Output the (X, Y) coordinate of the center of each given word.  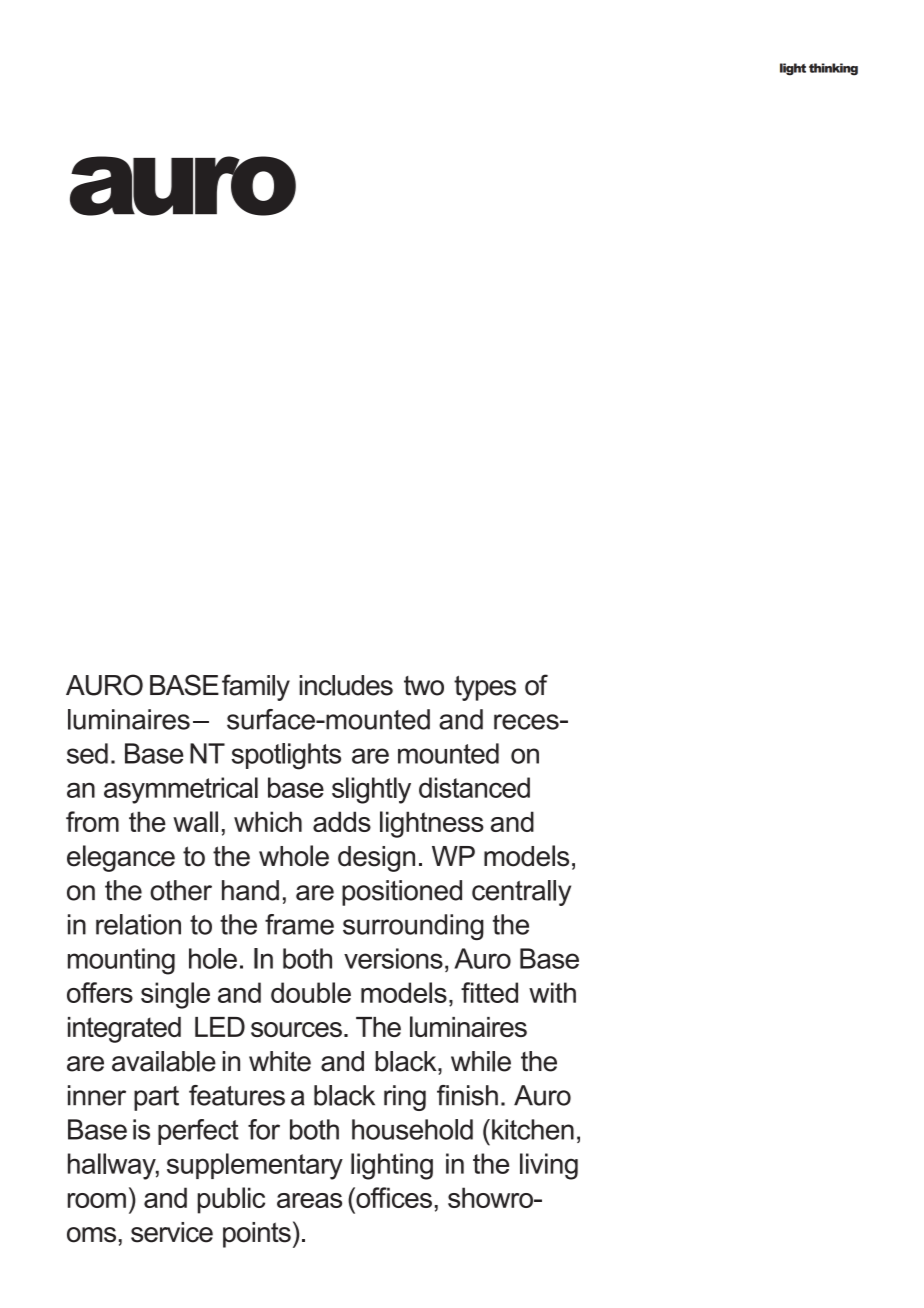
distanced (474, 787)
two (424, 686)
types (485, 688)
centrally (521, 893)
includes (346, 685)
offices (393, 1197)
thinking (833, 69)
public (231, 1200)
